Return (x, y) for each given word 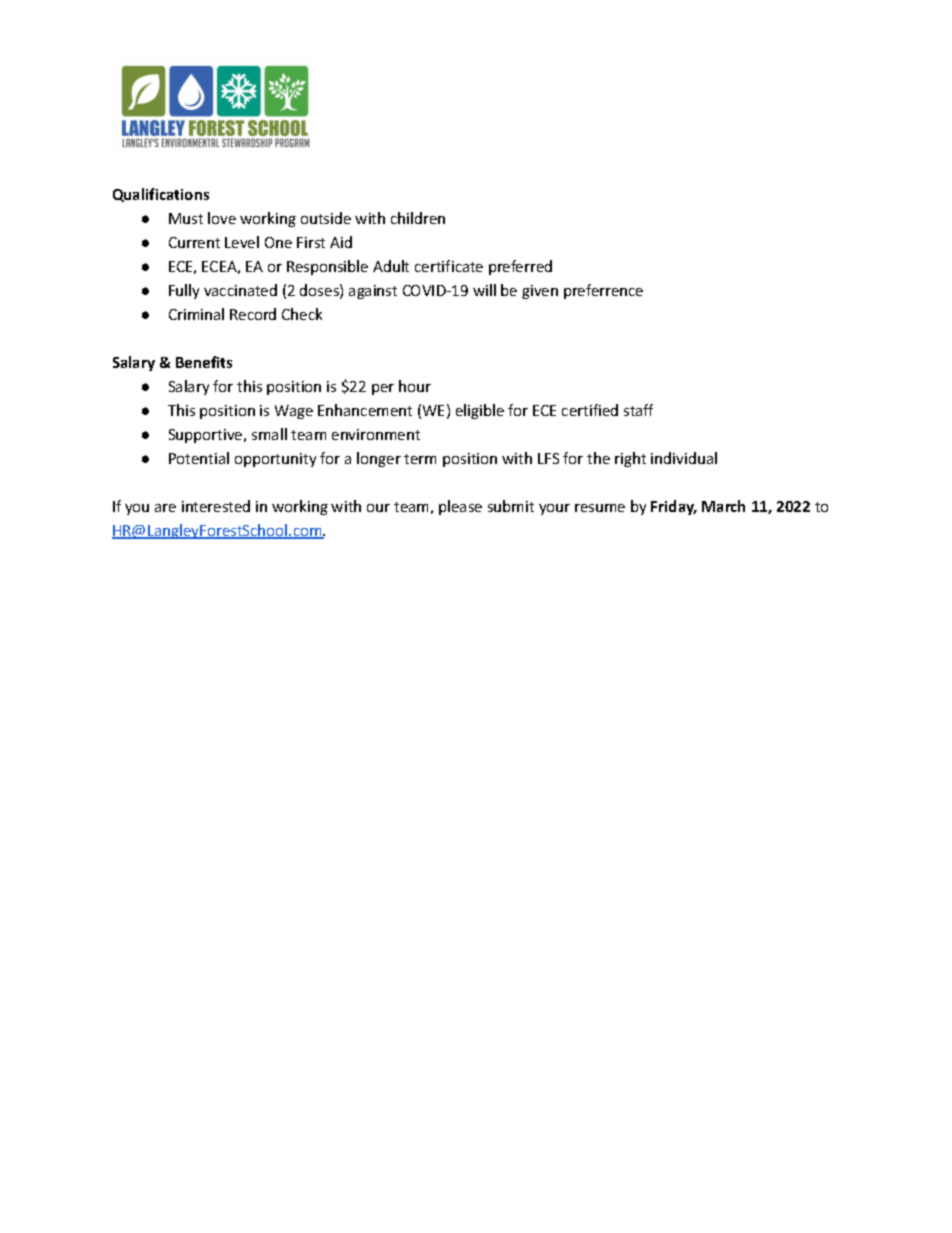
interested (216, 506)
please (460, 507)
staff (638, 410)
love (222, 218)
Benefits (204, 362)
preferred (520, 267)
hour (415, 386)
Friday (674, 507)
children (418, 218)
